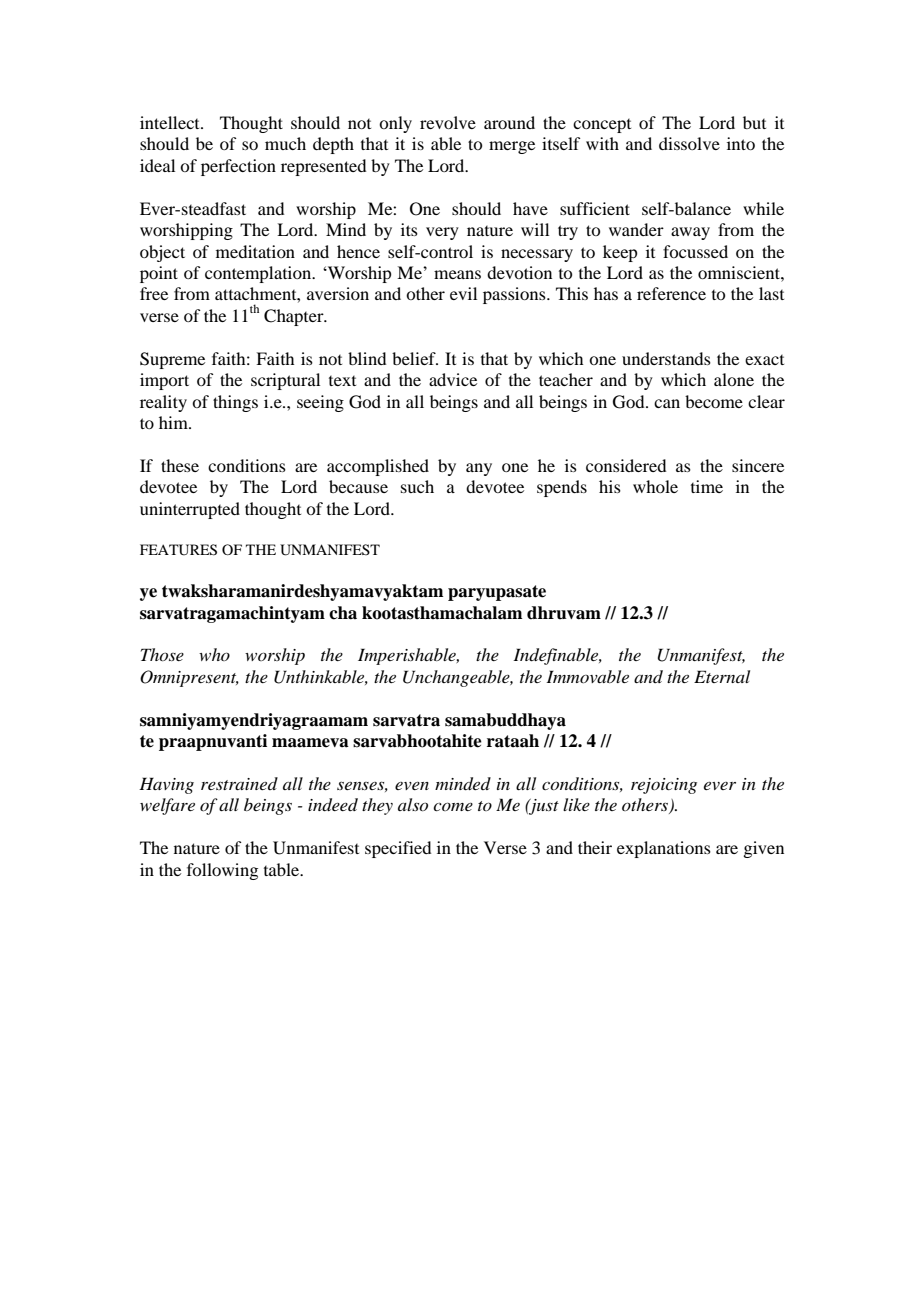 The height and width of the screenshot is (1308, 924). I want to click on following, so click(222, 871).
